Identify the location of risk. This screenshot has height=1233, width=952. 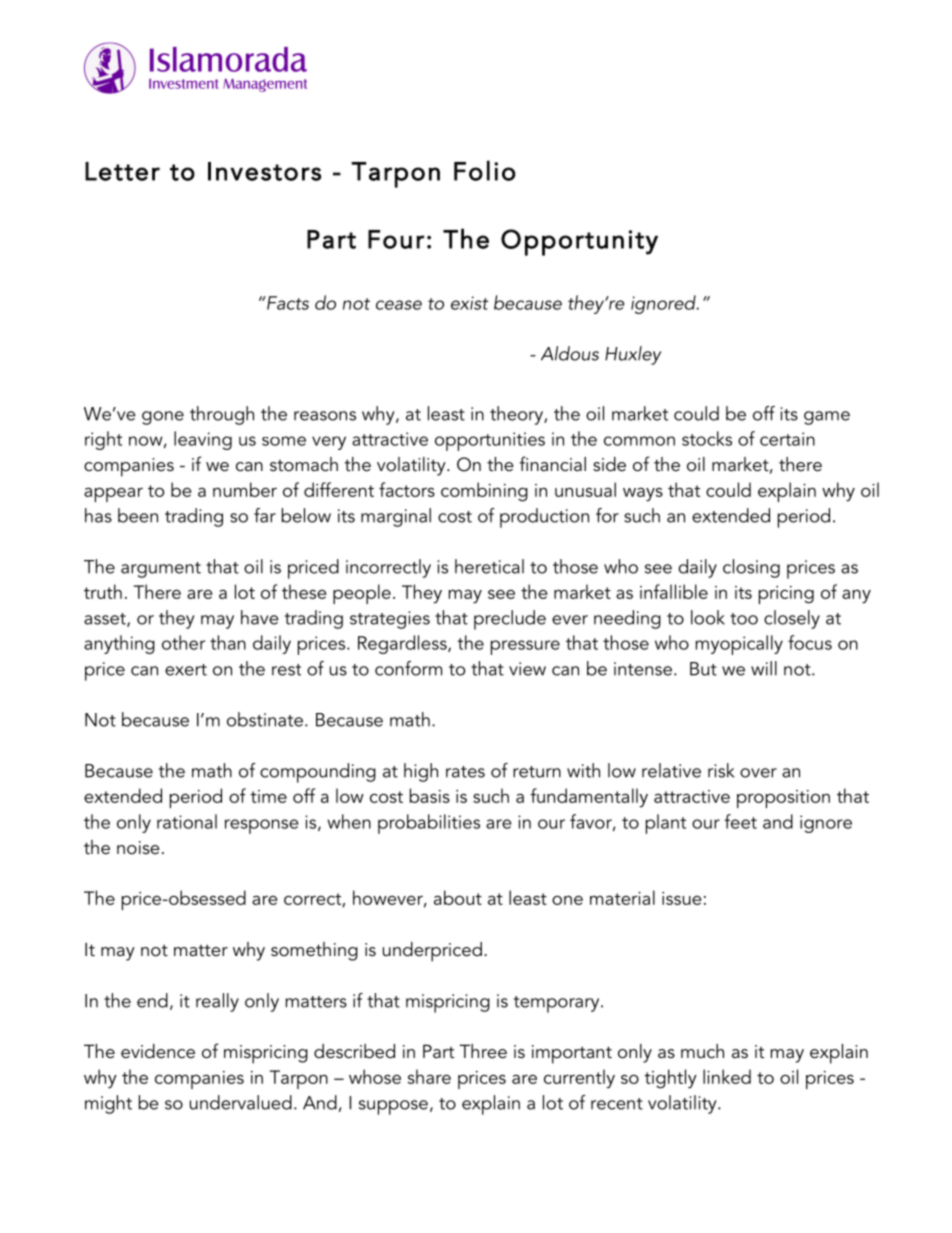
(721, 770).
